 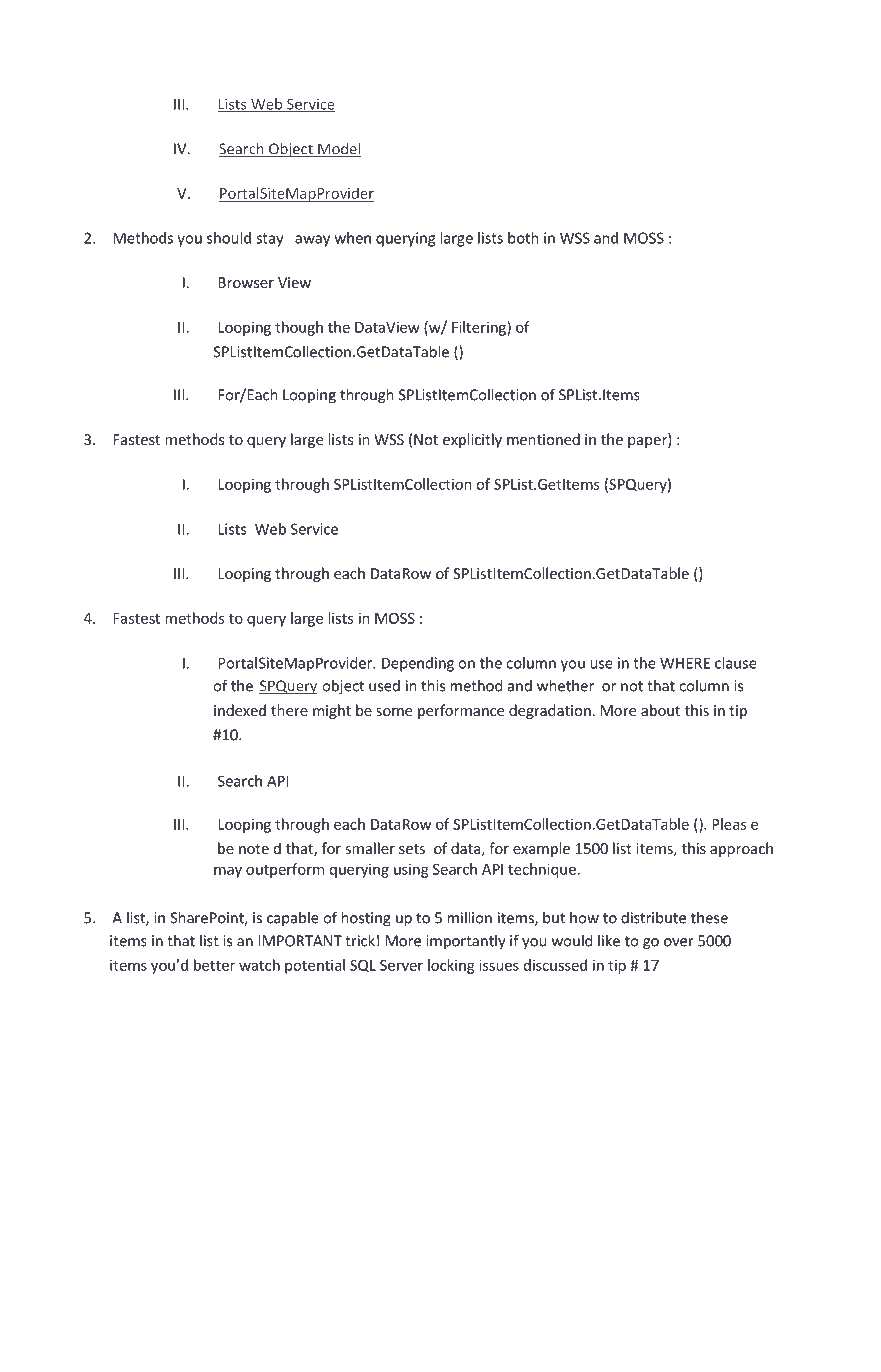 What do you see at coordinates (648, 442) in the page?
I see `paper` at bounding box center [648, 442].
